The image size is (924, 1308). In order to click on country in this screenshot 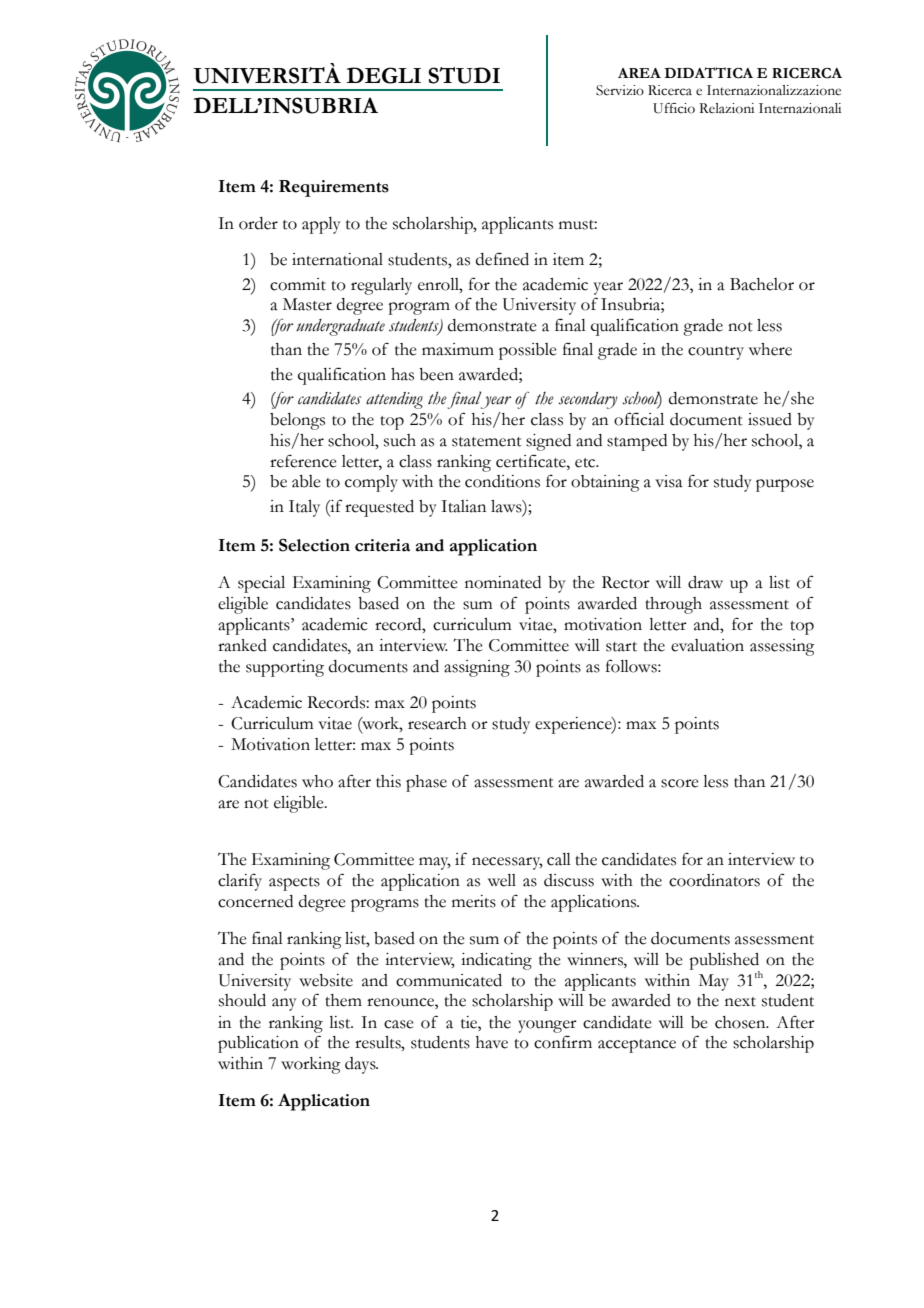, I will do `click(716, 353)`.
